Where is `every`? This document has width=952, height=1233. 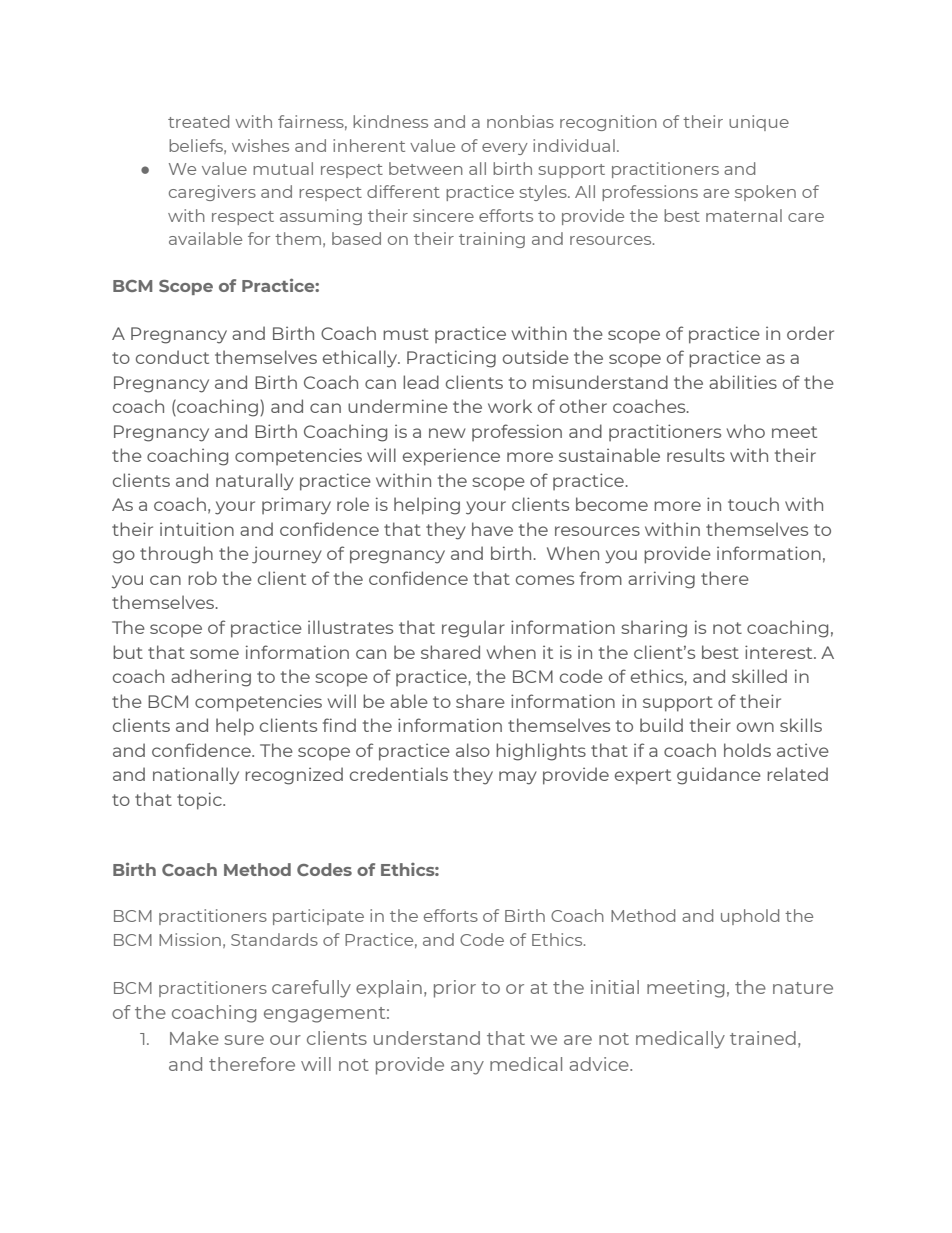
every is located at coordinates (505, 149).
